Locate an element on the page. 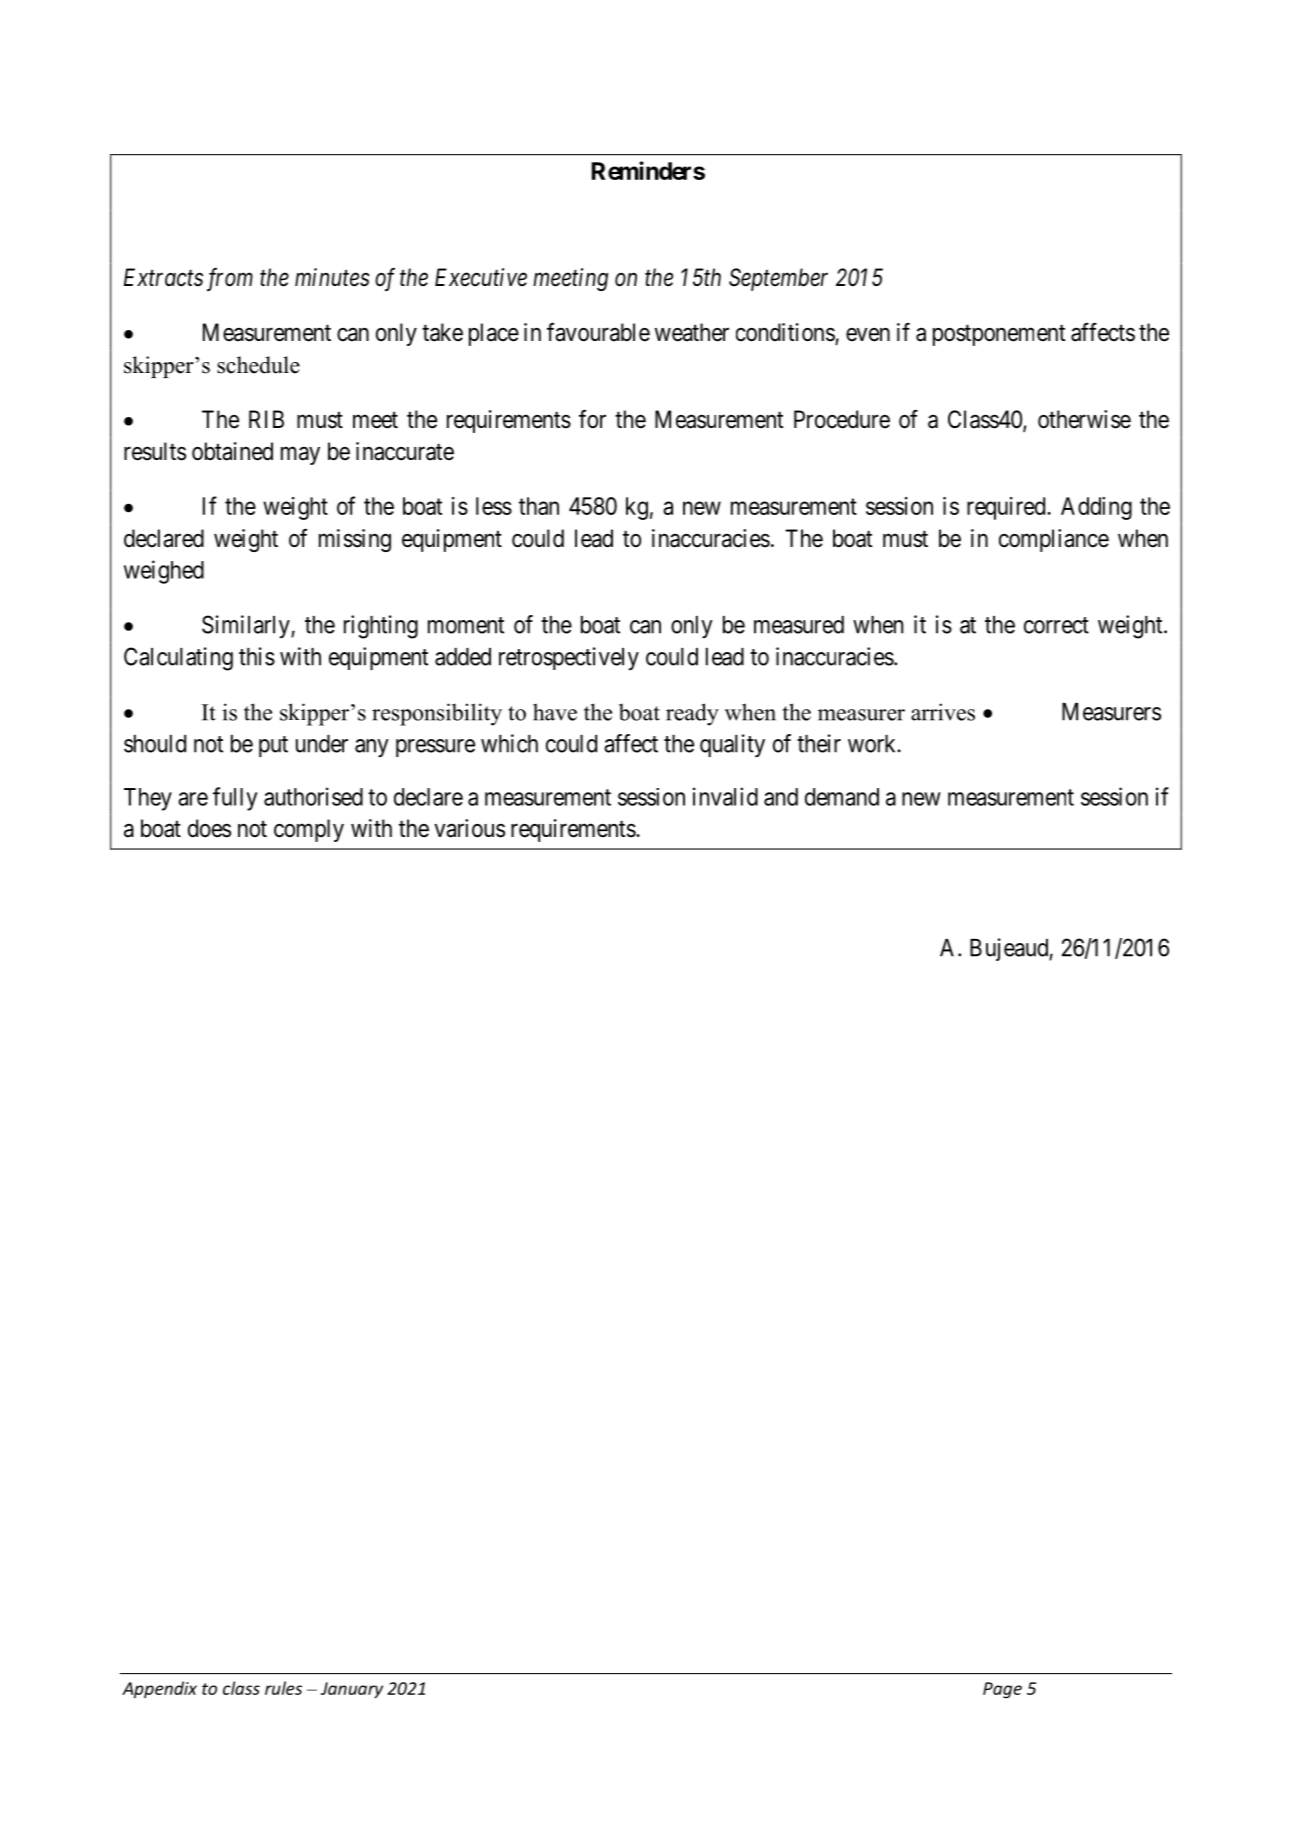  favourable is located at coordinates (598, 332).
